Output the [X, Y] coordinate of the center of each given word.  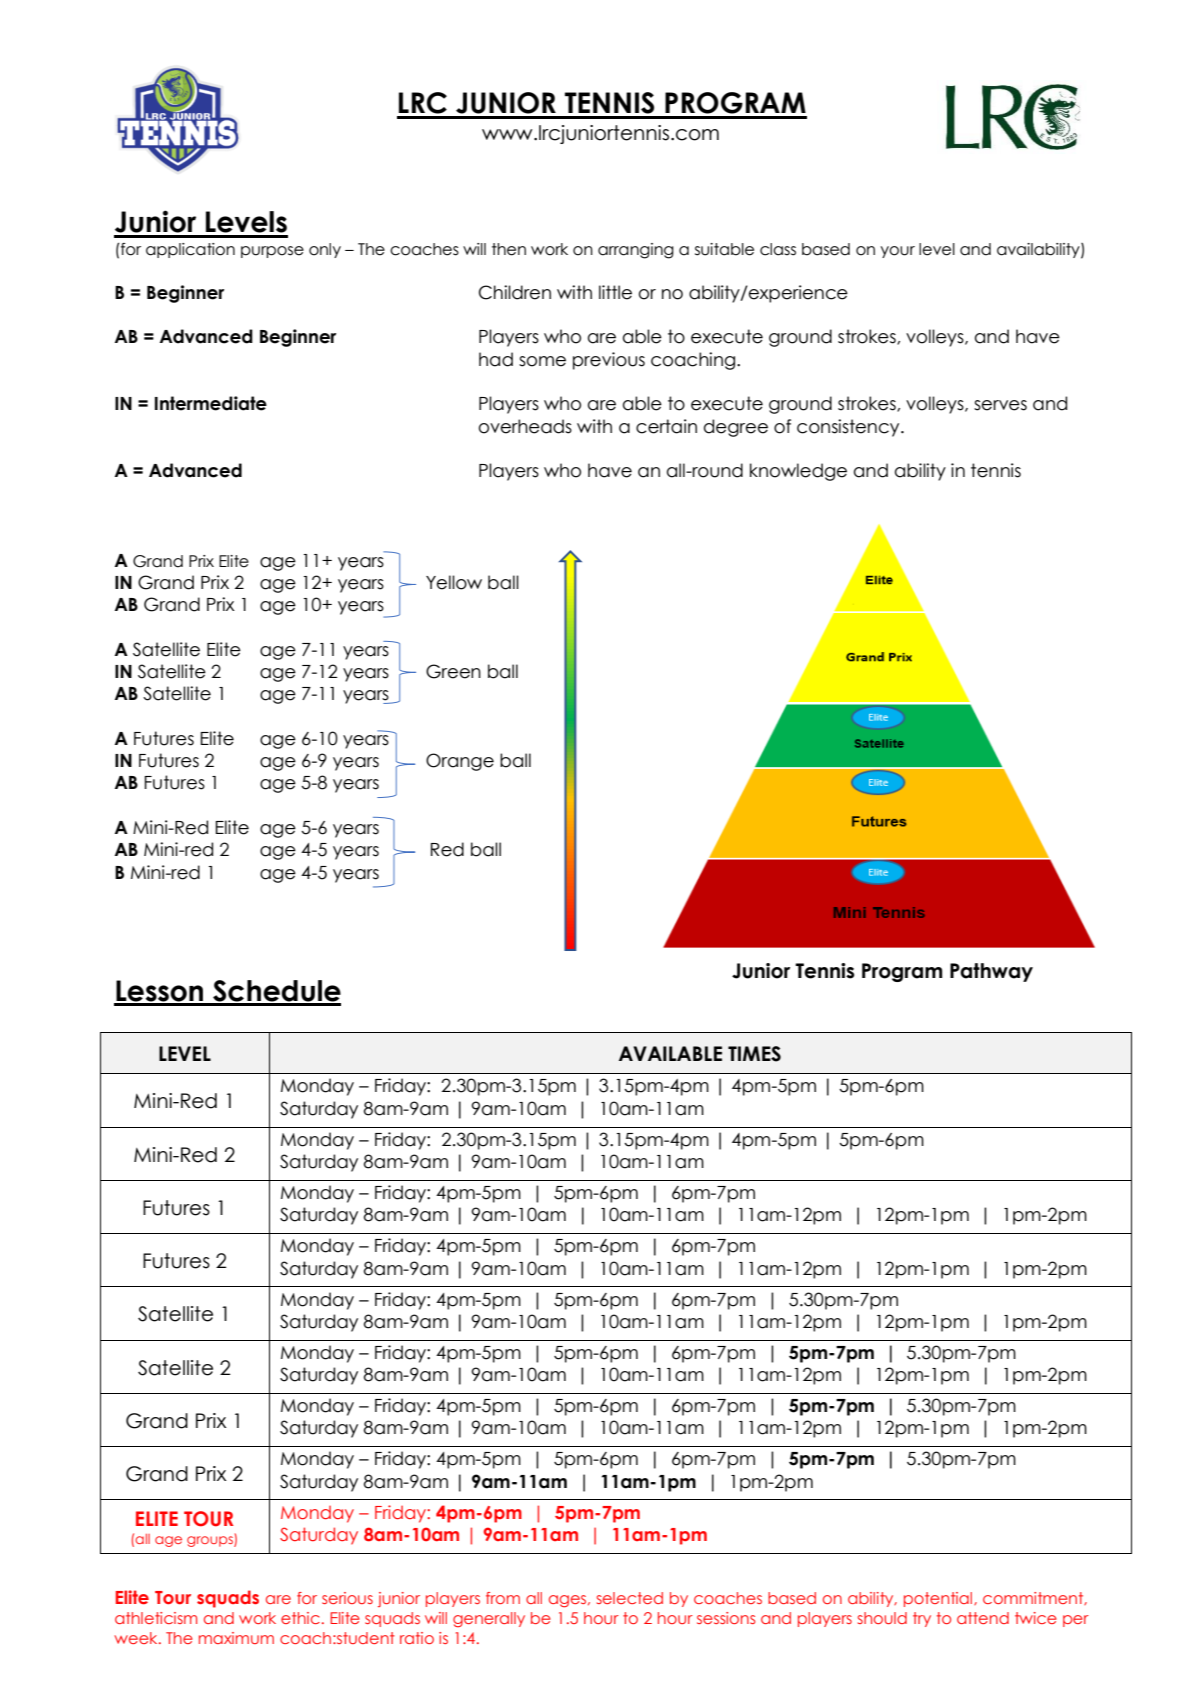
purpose [272, 252]
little [615, 292]
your [898, 252]
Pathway [991, 972]
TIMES [754, 1054]
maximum [236, 1638]
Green [453, 671]
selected [630, 1598]
